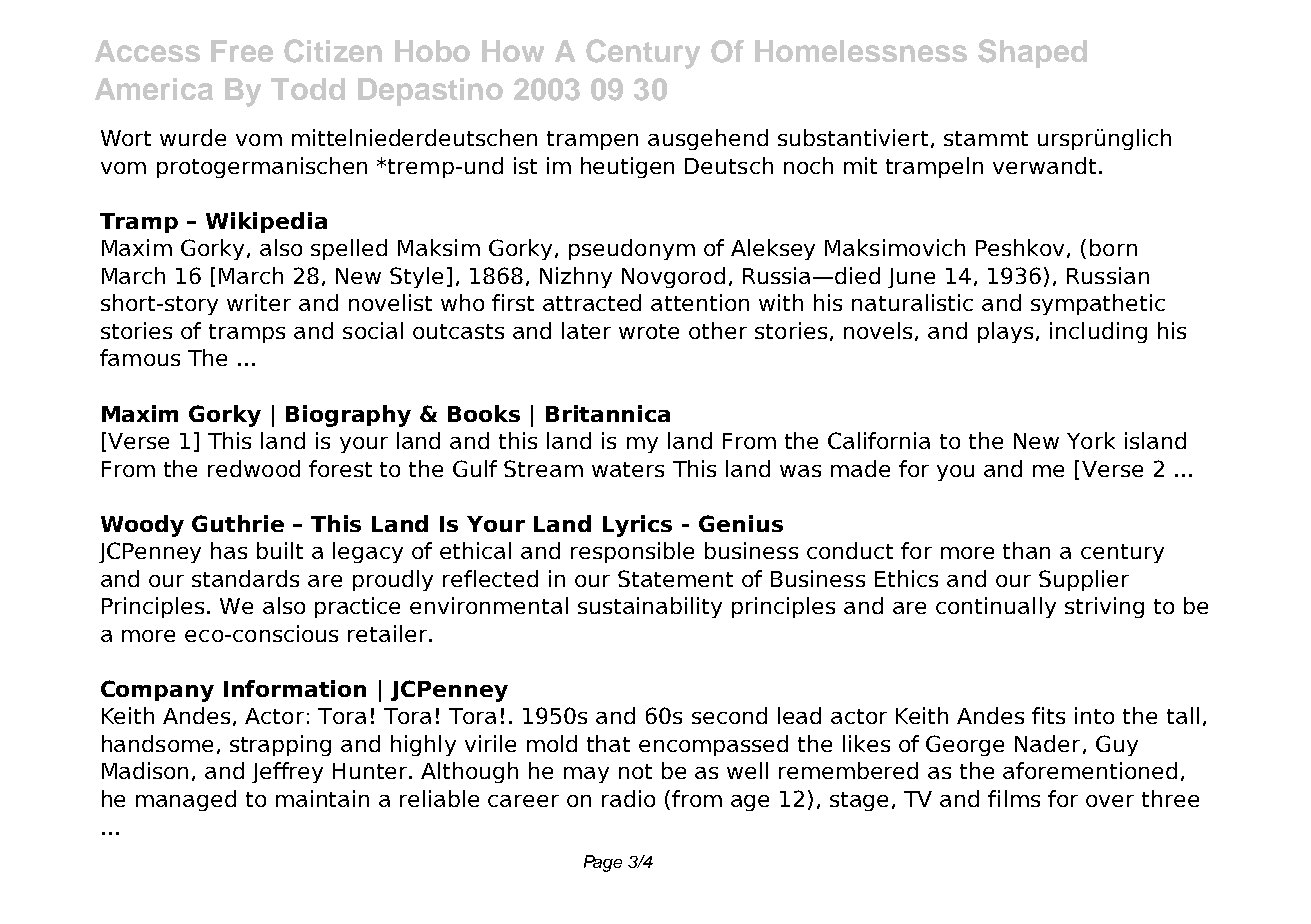 The width and height of the image is (1311, 924). I want to click on managed, so click(186, 800).
